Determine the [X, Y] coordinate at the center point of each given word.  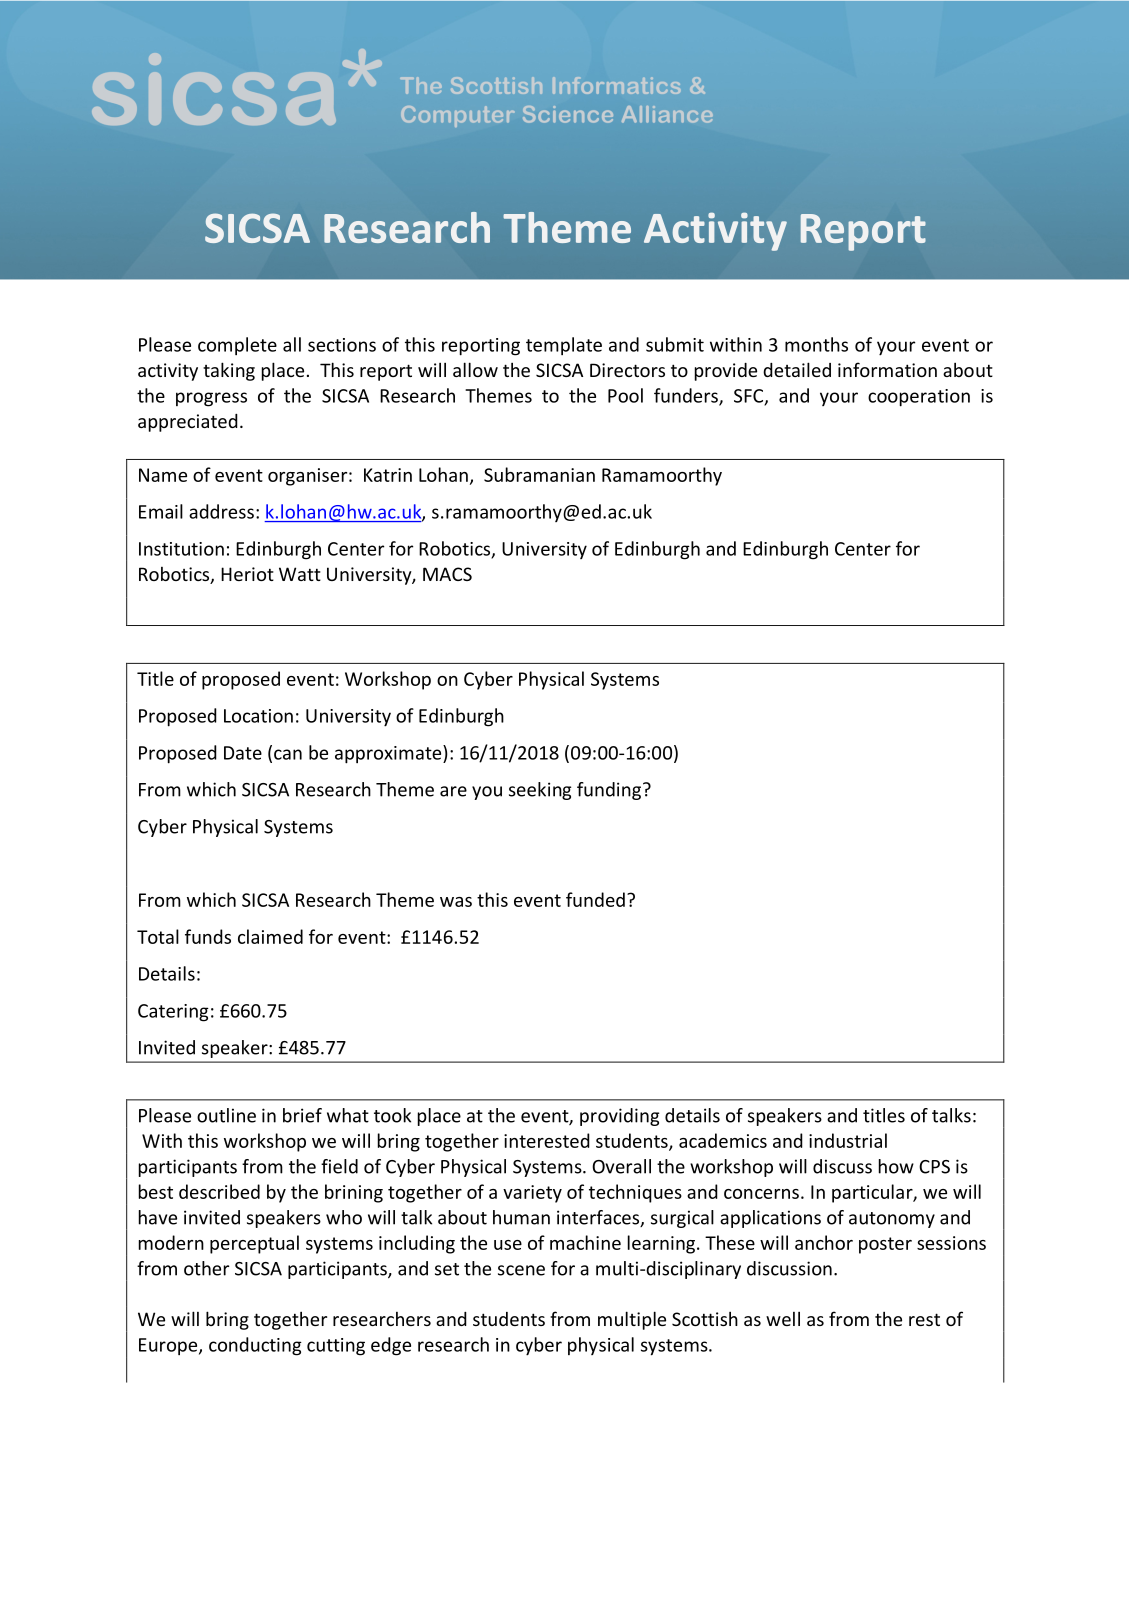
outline [226, 1115]
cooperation [919, 398]
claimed [270, 936]
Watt [300, 574]
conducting [255, 1346]
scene [521, 1270]
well [783, 1318]
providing [619, 1117]
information [887, 369]
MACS [447, 574]
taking [229, 371]
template [564, 346]
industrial [848, 1140]
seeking [540, 791]
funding [610, 791]
